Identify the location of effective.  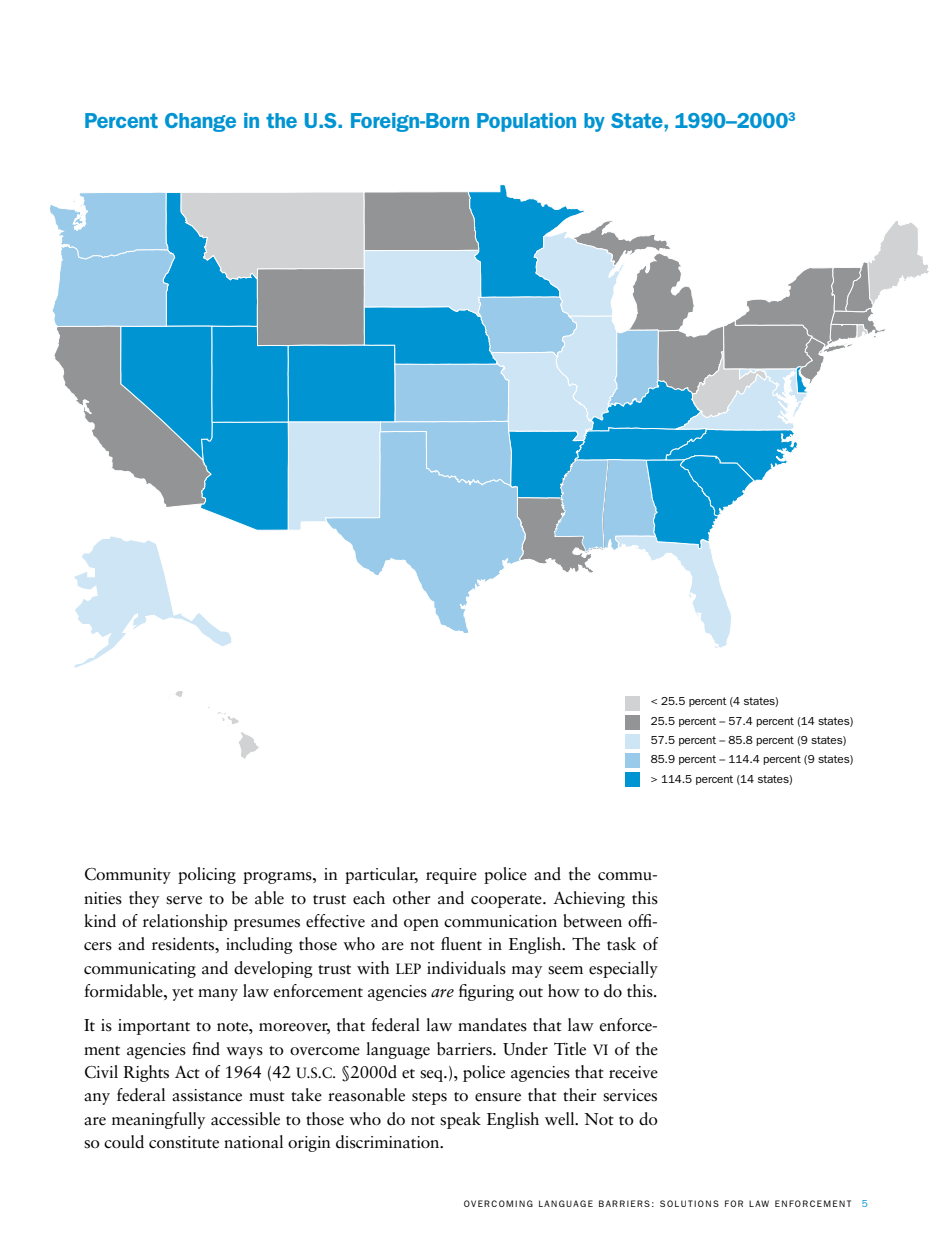
(335, 921).
